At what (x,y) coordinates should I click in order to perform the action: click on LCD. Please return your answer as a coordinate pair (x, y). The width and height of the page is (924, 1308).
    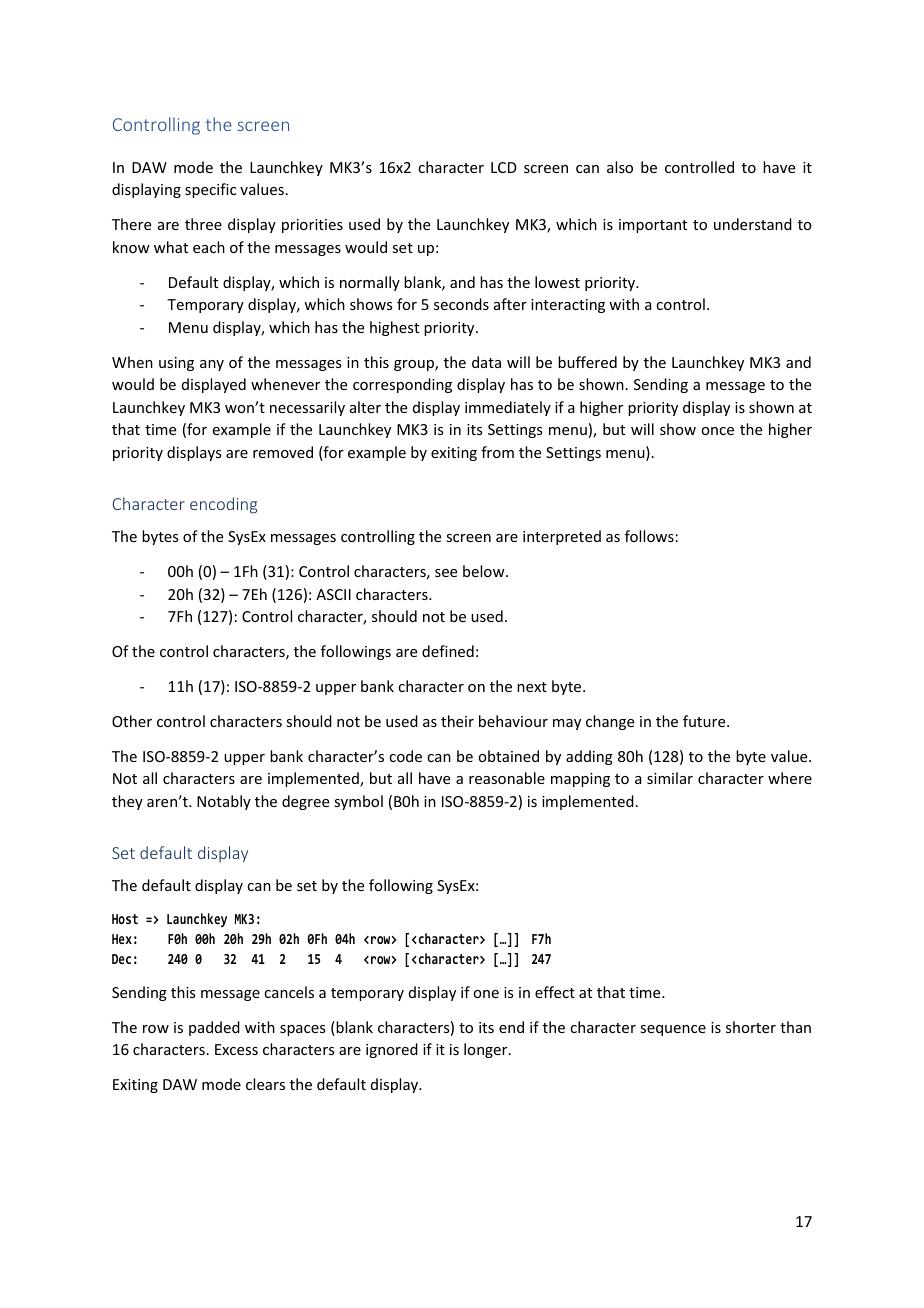
    Looking at the image, I should click on (504, 167).
